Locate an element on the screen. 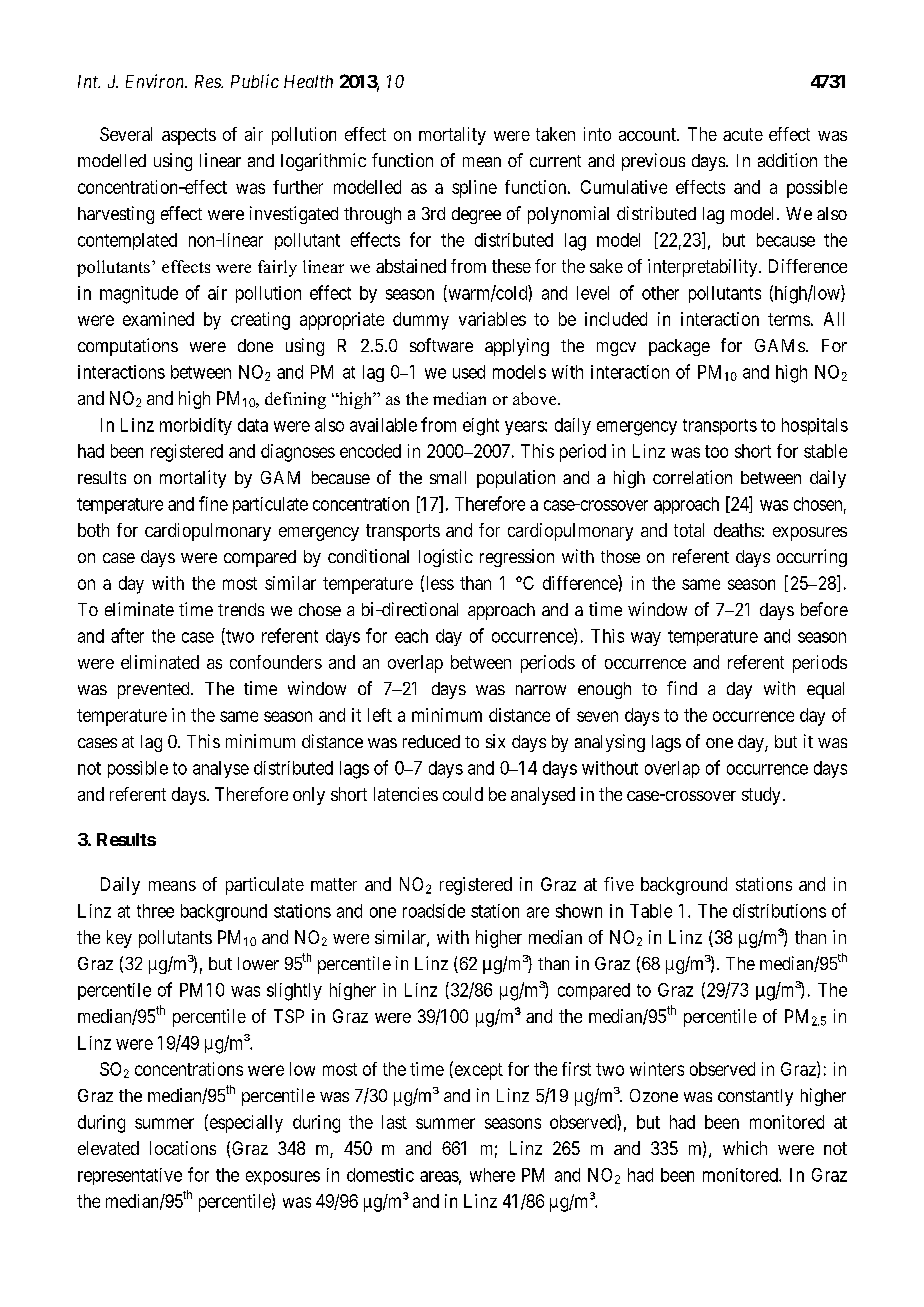  aspects is located at coordinates (189, 136).
